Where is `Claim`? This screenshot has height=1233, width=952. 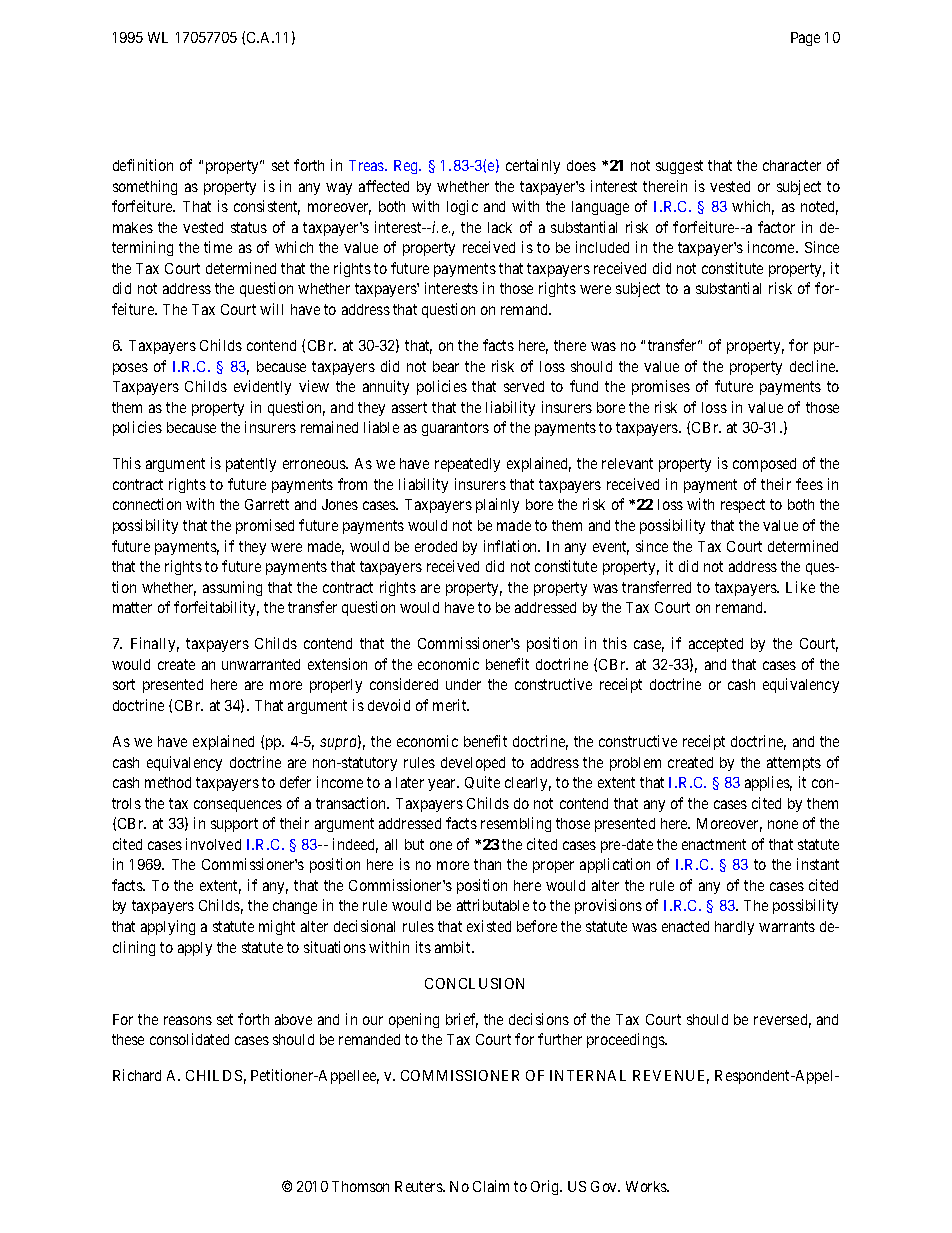 Claim is located at coordinates (491, 1186).
